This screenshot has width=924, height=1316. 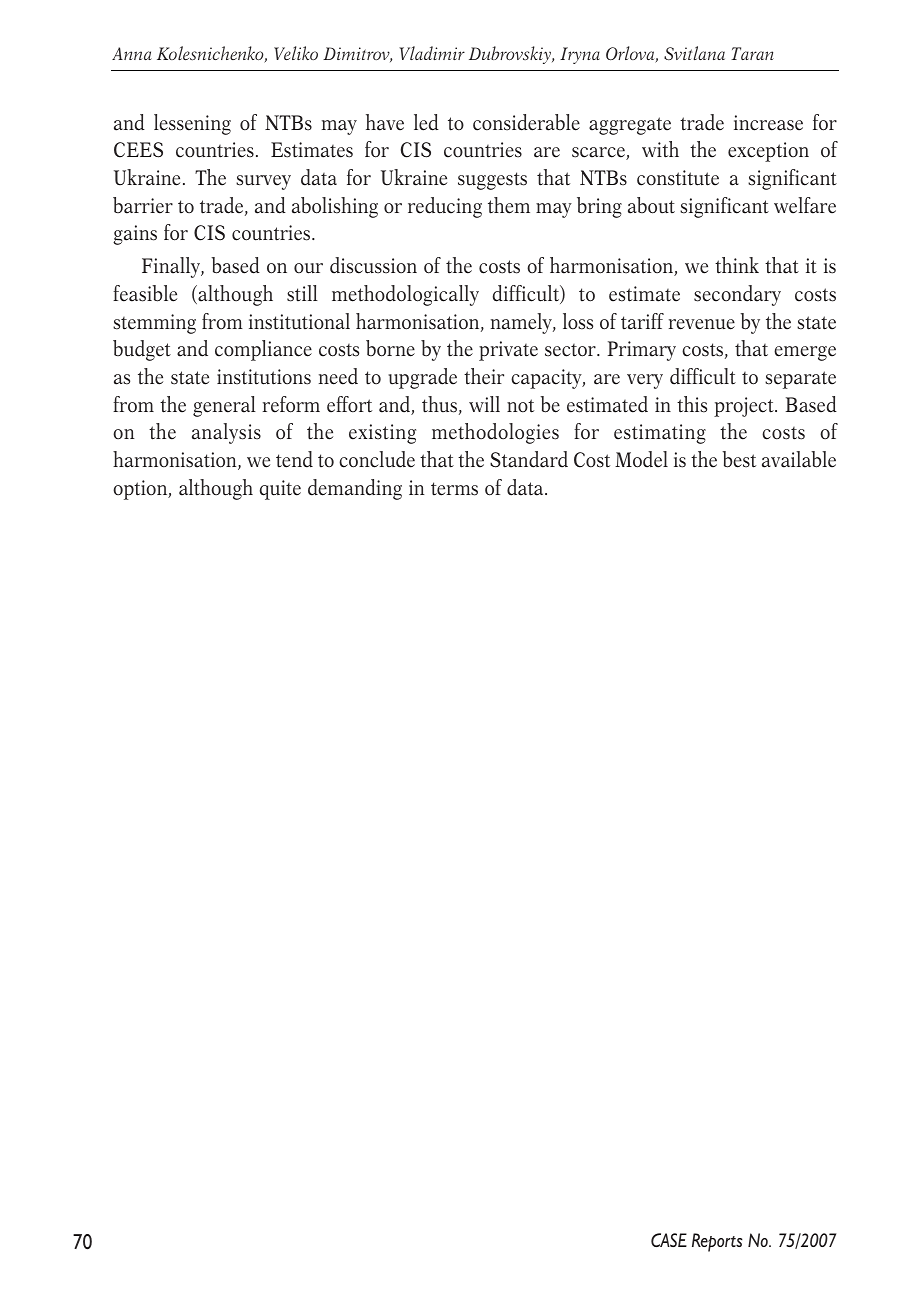 What do you see at coordinates (717, 1242) in the screenshot?
I see `Reports` at bounding box center [717, 1242].
